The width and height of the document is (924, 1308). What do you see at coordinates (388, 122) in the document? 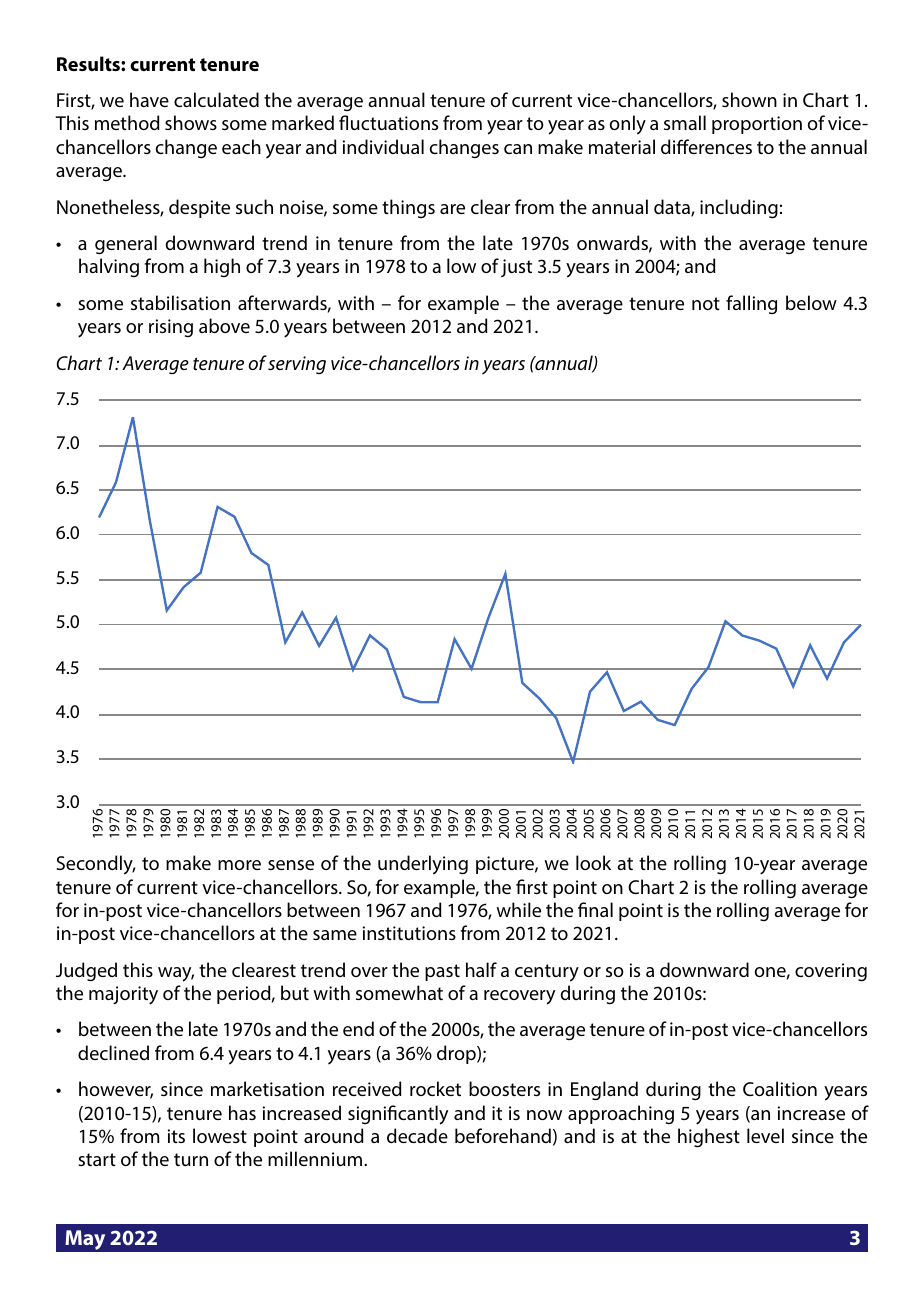
I see `fluctuations` at bounding box center [388, 122].
